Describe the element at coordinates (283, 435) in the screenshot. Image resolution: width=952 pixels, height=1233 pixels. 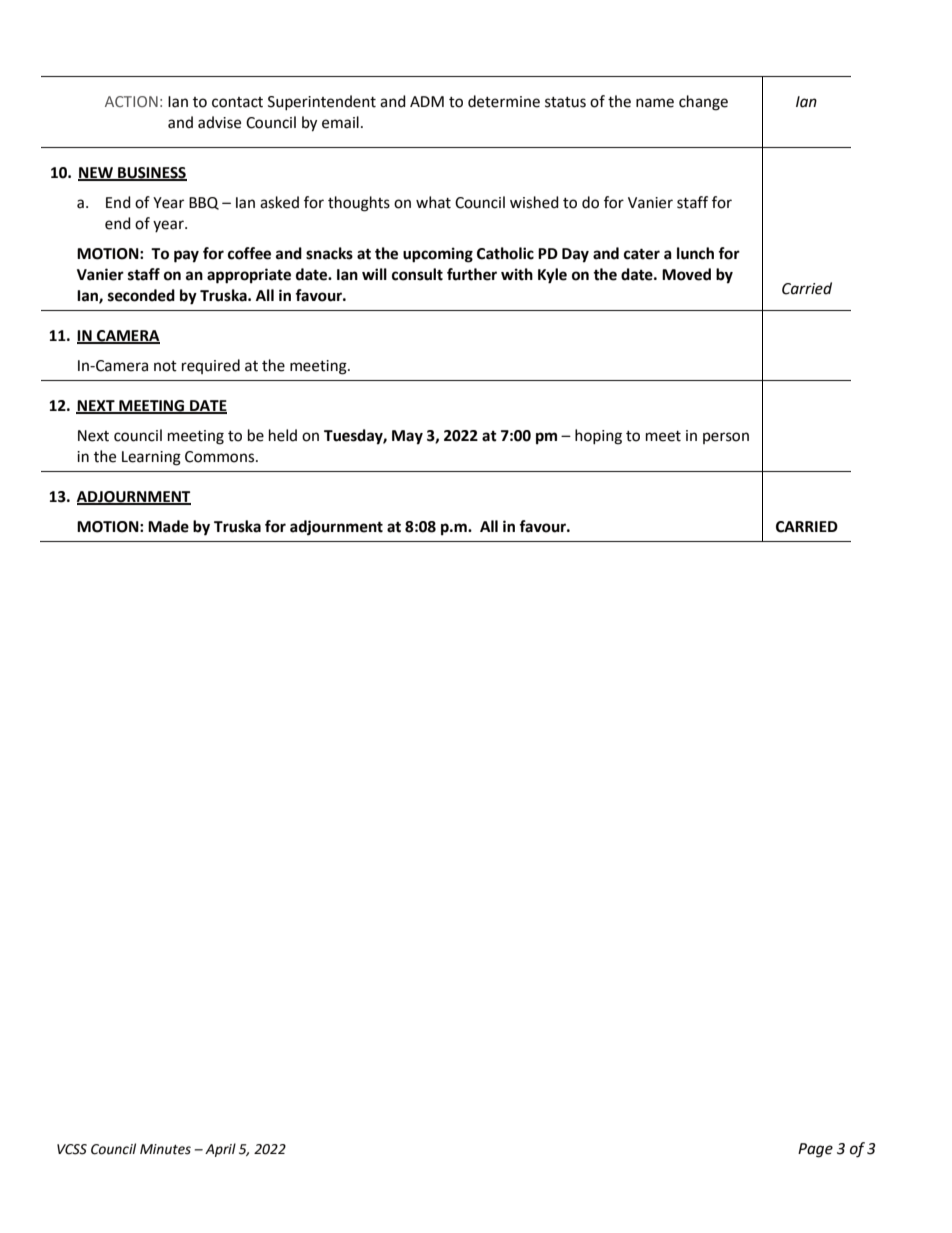
I see `held` at that location.
